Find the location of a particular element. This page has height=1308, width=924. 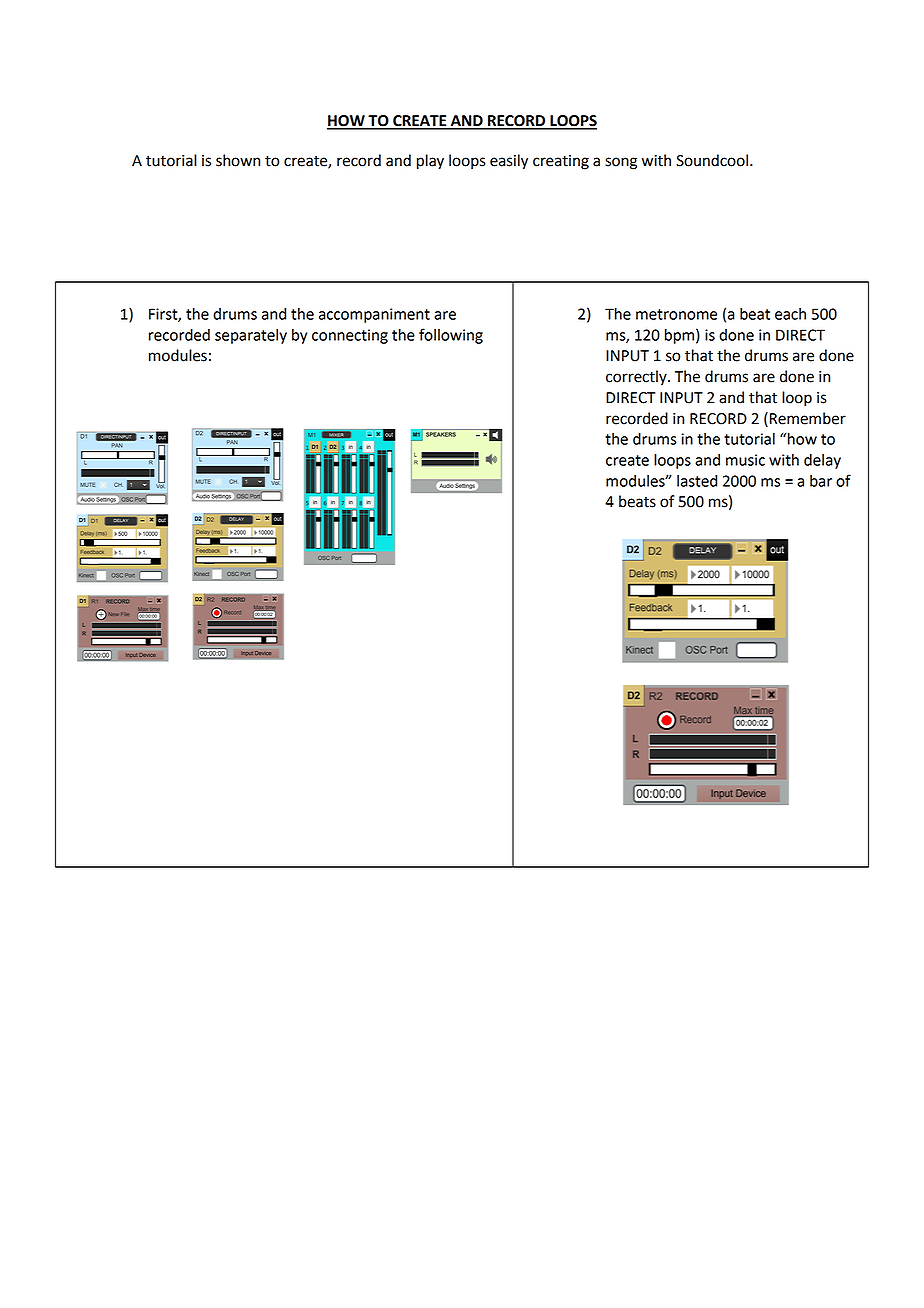

accompaniment is located at coordinates (374, 315).
